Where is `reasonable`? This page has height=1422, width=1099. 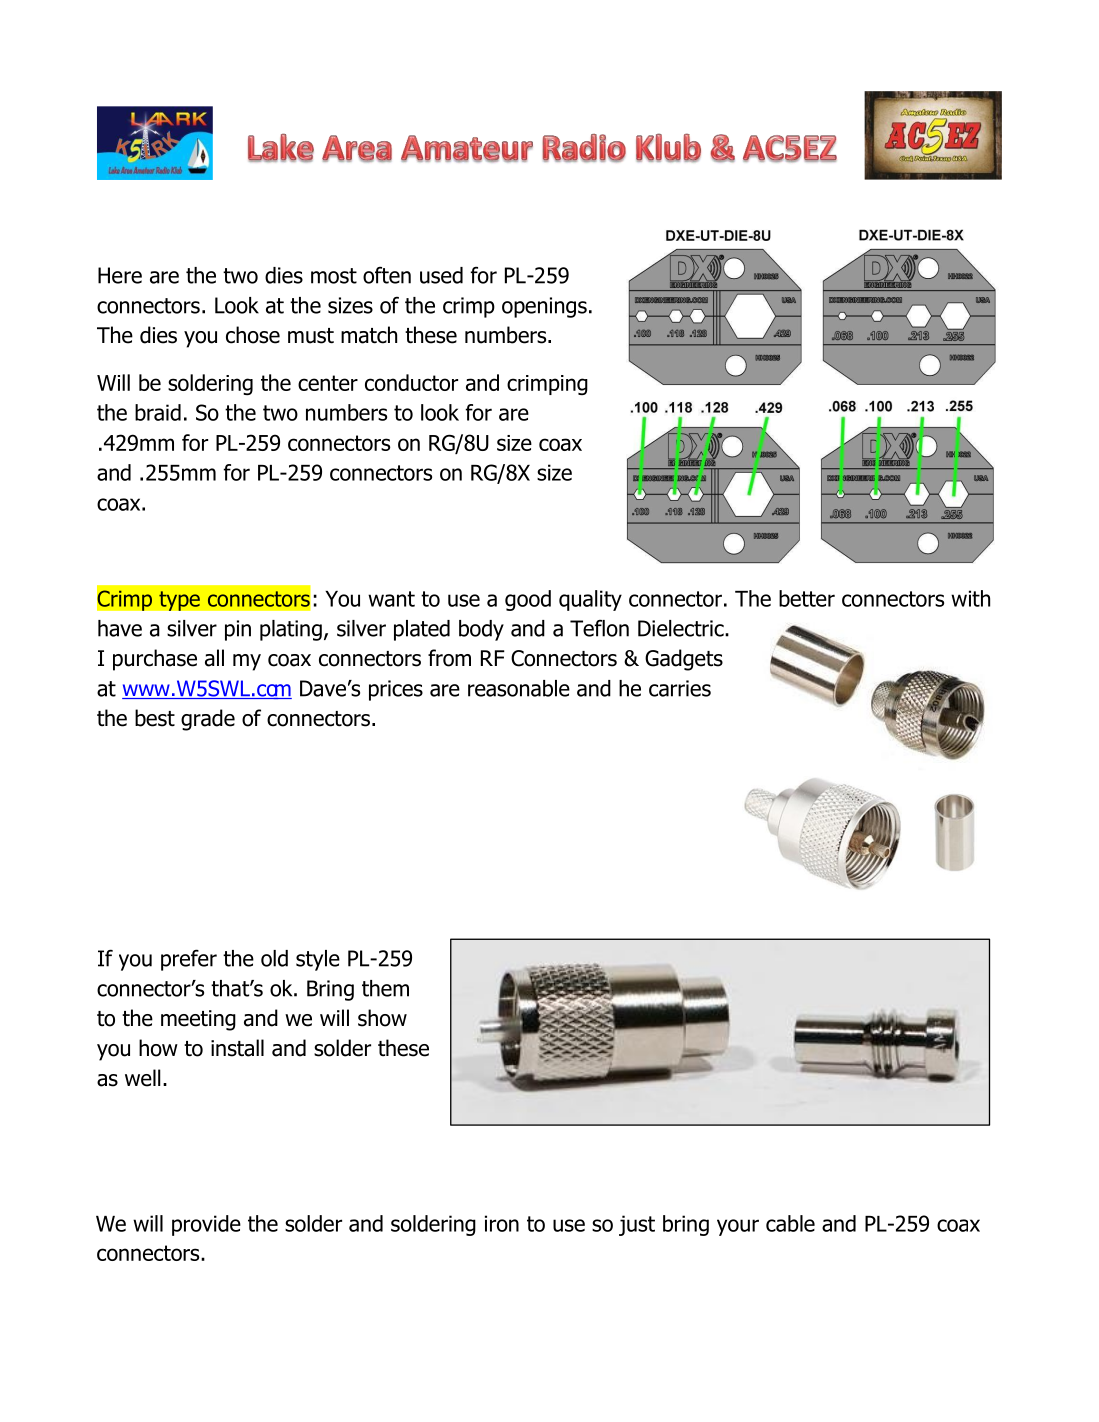
reasonable is located at coordinates (519, 688).
